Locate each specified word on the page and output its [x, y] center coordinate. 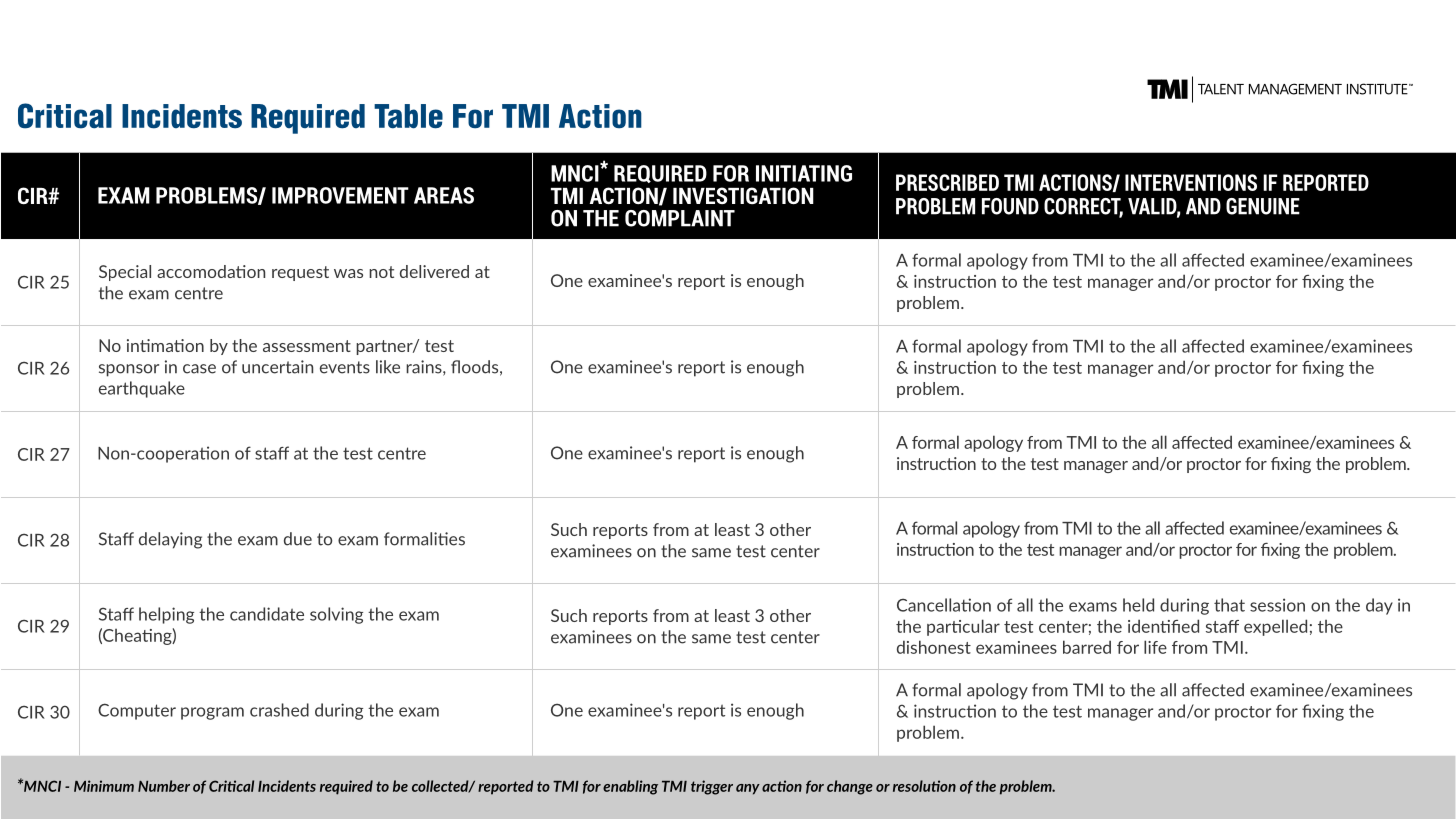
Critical [65, 116]
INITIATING [804, 173]
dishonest [934, 647]
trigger [712, 787]
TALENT [1221, 89]
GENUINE [1263, 206]
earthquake [142, 389]
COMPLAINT [680, 218]
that [1229, 605]
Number [164, 786]
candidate [267, 614]
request [300, 273]
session [1277, 605]
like [388, 367]
